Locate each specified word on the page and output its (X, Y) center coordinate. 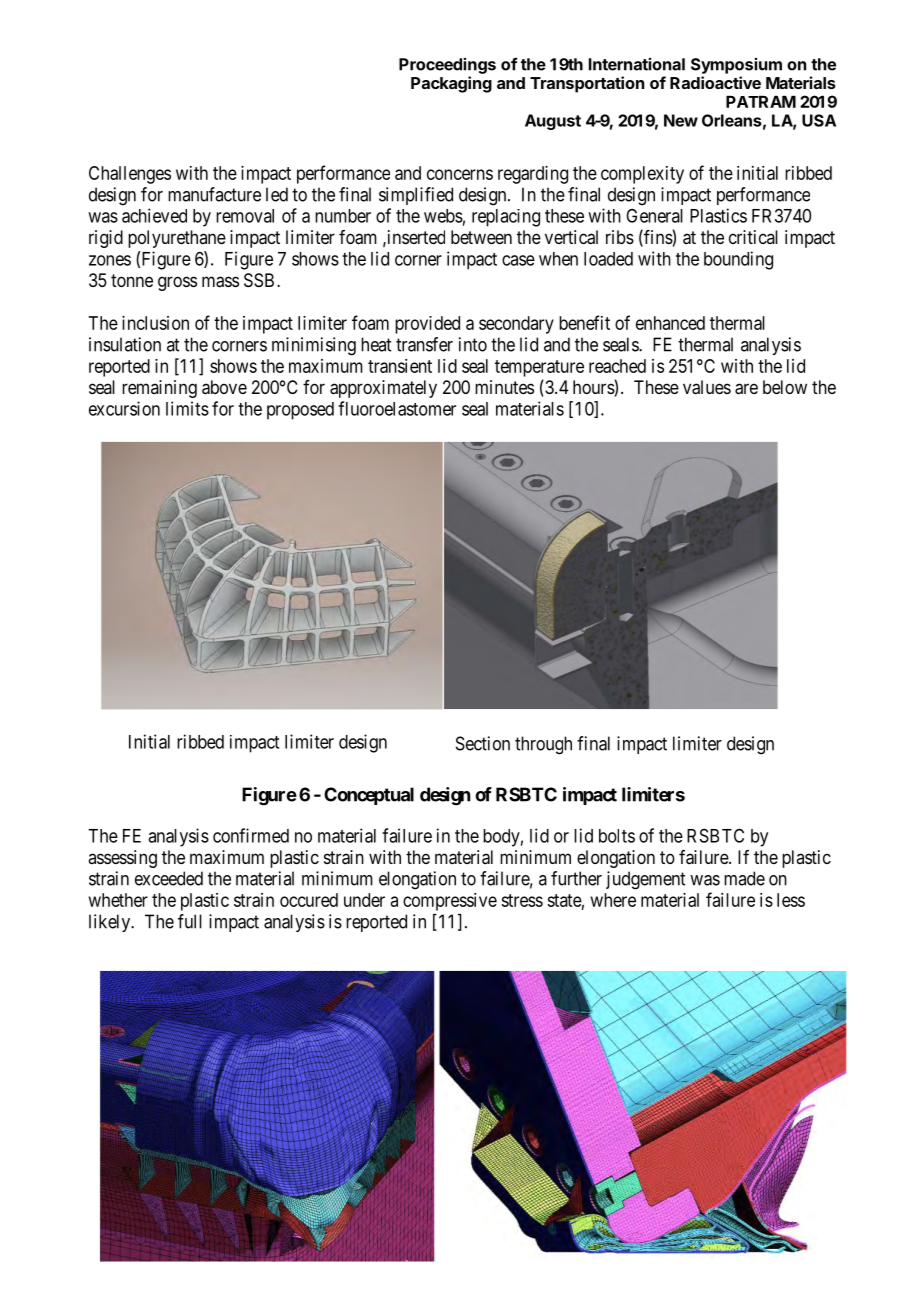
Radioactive (715, 82)
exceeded (169, 878)
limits (187, 408)
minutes (504, 387)
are (746, 389)
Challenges (130, 175)
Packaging (451, 84)
